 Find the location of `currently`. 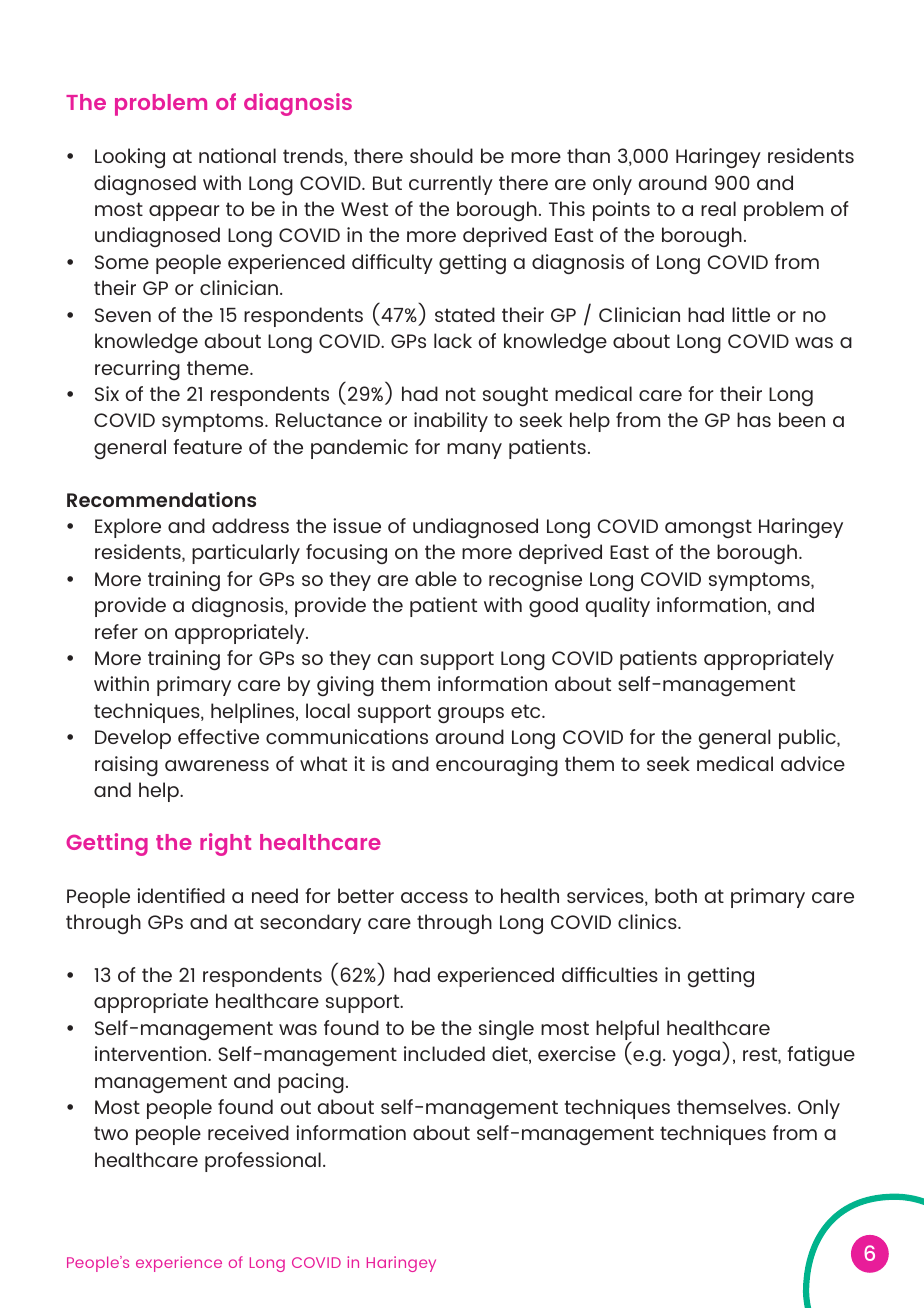

currently is located at coordinates (451, 185).
